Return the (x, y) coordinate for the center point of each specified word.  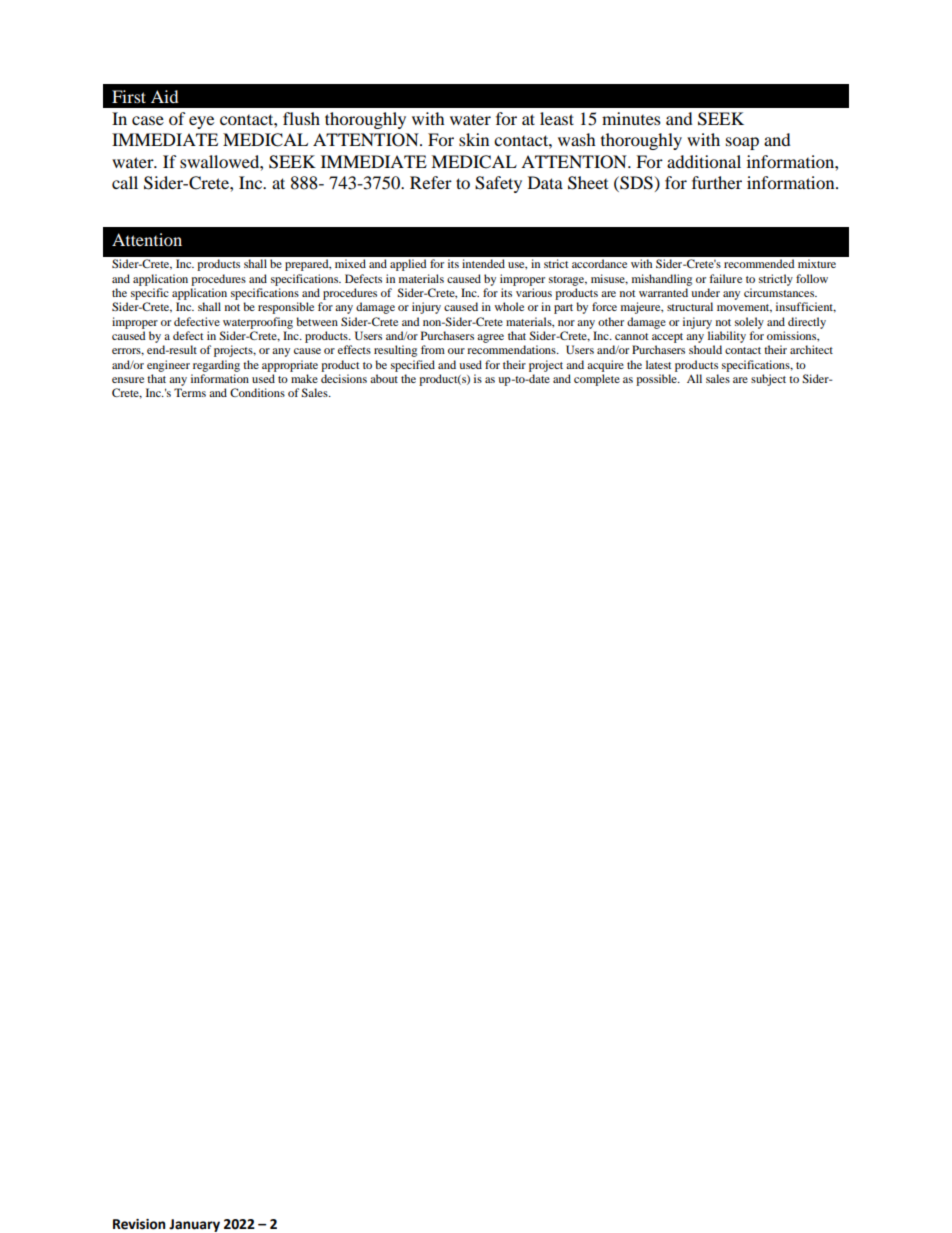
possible (657, 380)
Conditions (257, 392)
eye (201, 122)
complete (597, 380)
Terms (190, 392)
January (194, 1225)
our (456, 351)
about (384, 378)
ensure (128, 380)
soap (742, 143)
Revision (139, 1224)
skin (474, 139)
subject (768, 380)
